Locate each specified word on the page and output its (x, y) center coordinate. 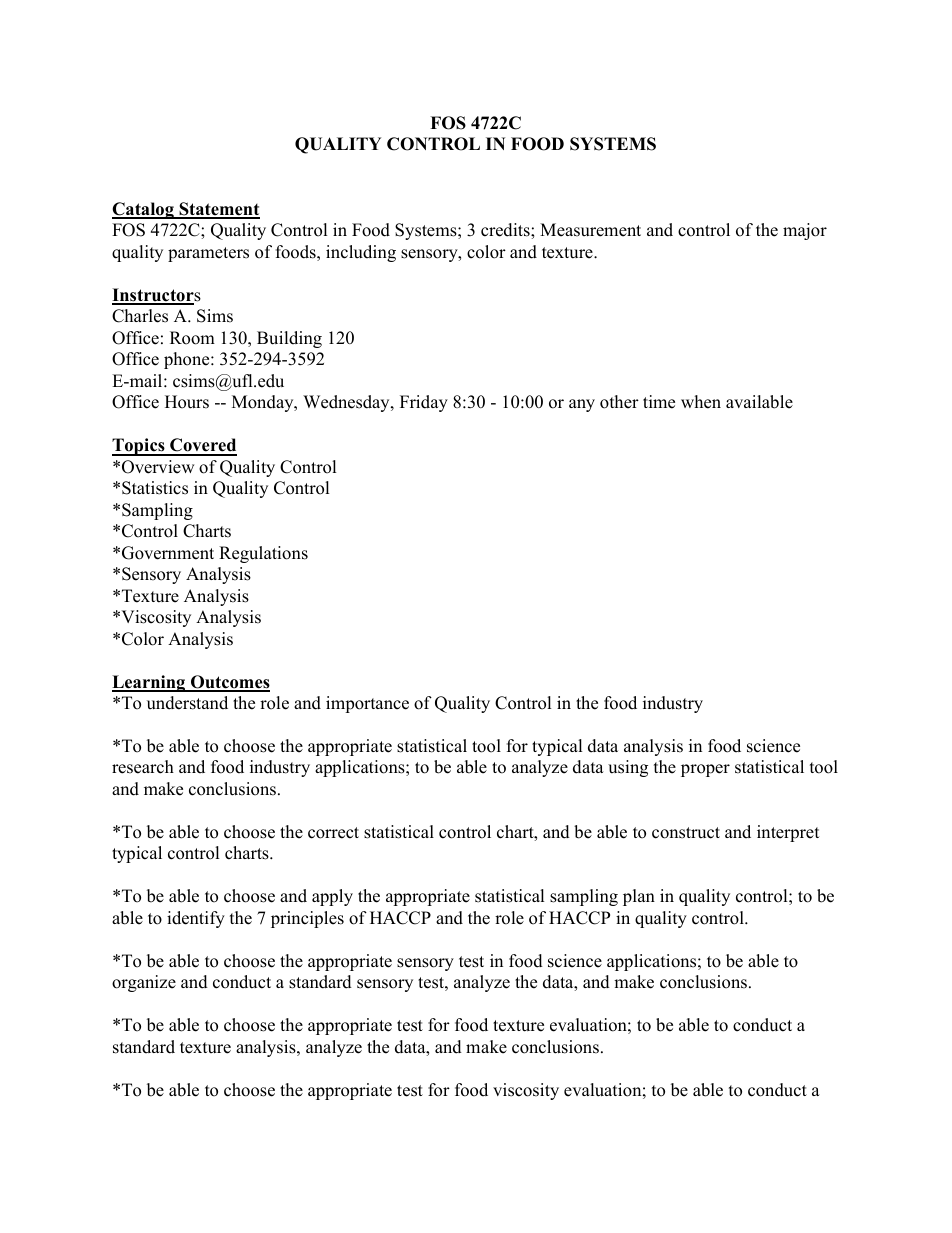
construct (686, 833)
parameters (208, 254)
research (143, 767)
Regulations (263, 554)
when (701, 402)
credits (506, 230)
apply (332, 897)
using (628, 768)
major (805, 231)
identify (196, 919)
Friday (424, 403)
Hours (187, 402)
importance (367, 704)
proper (705, 770)
